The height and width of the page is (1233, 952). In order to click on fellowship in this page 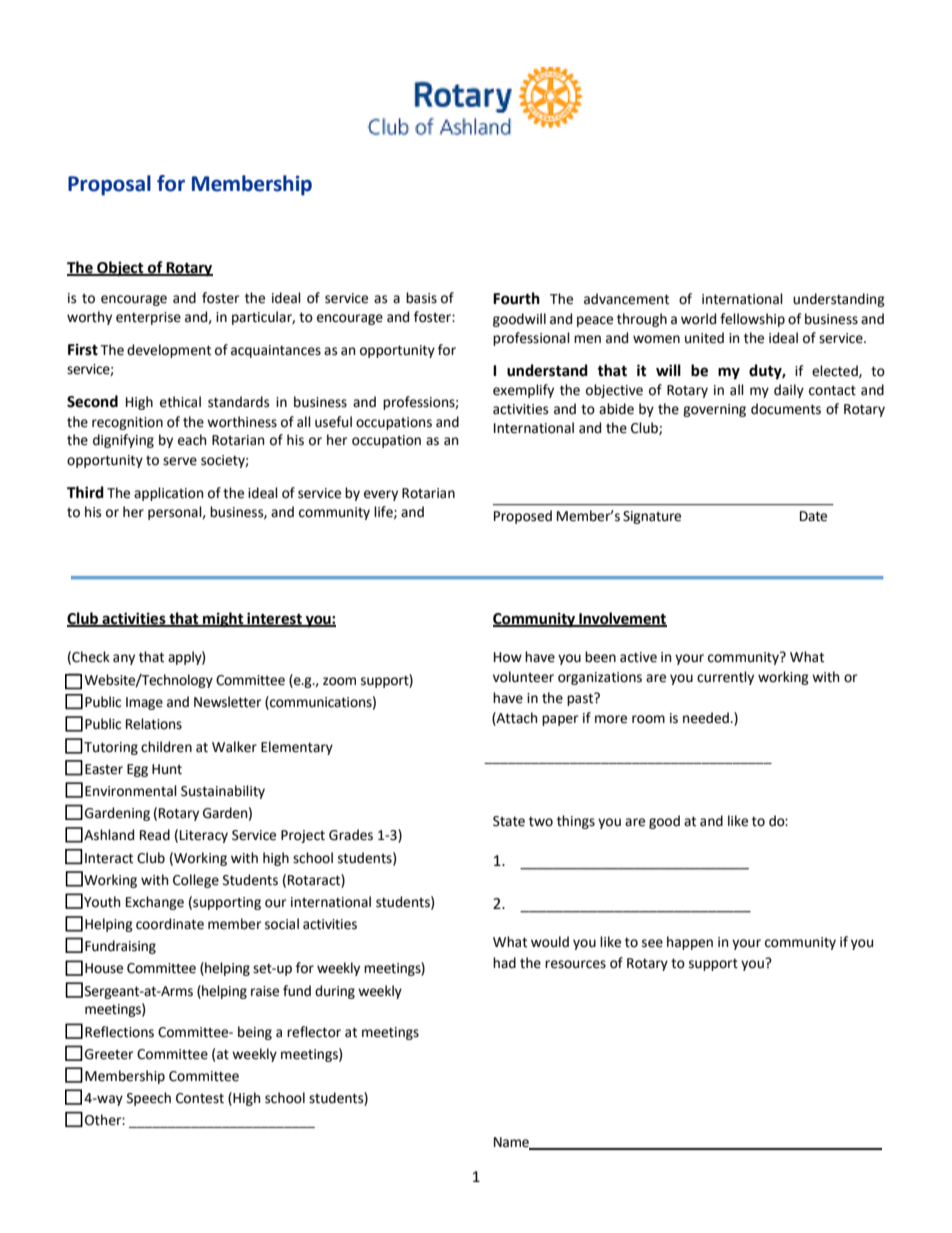, I will do `click(752, 320)`.
